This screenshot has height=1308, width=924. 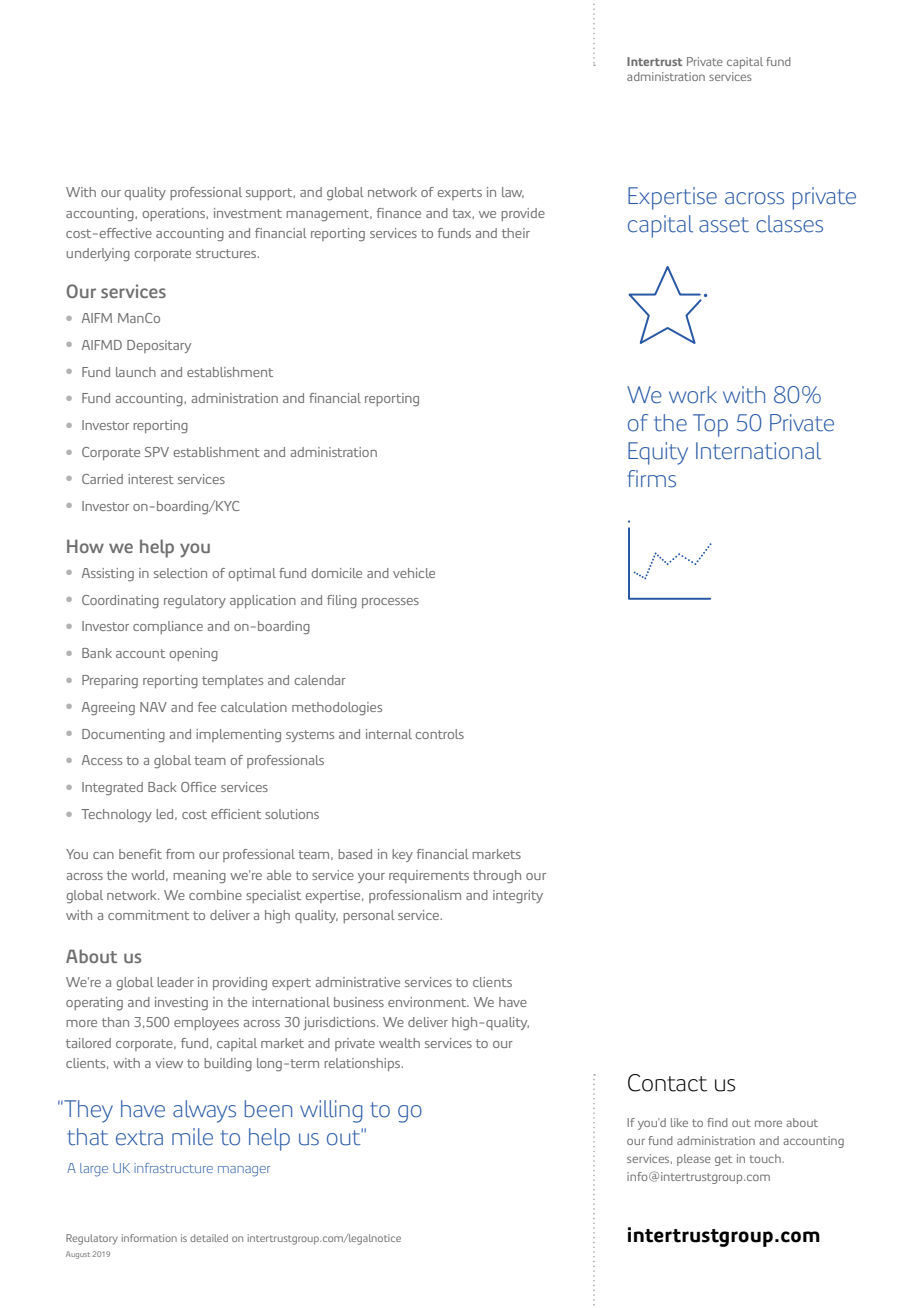 I want to click on structures, so click(x=227, y=253).
